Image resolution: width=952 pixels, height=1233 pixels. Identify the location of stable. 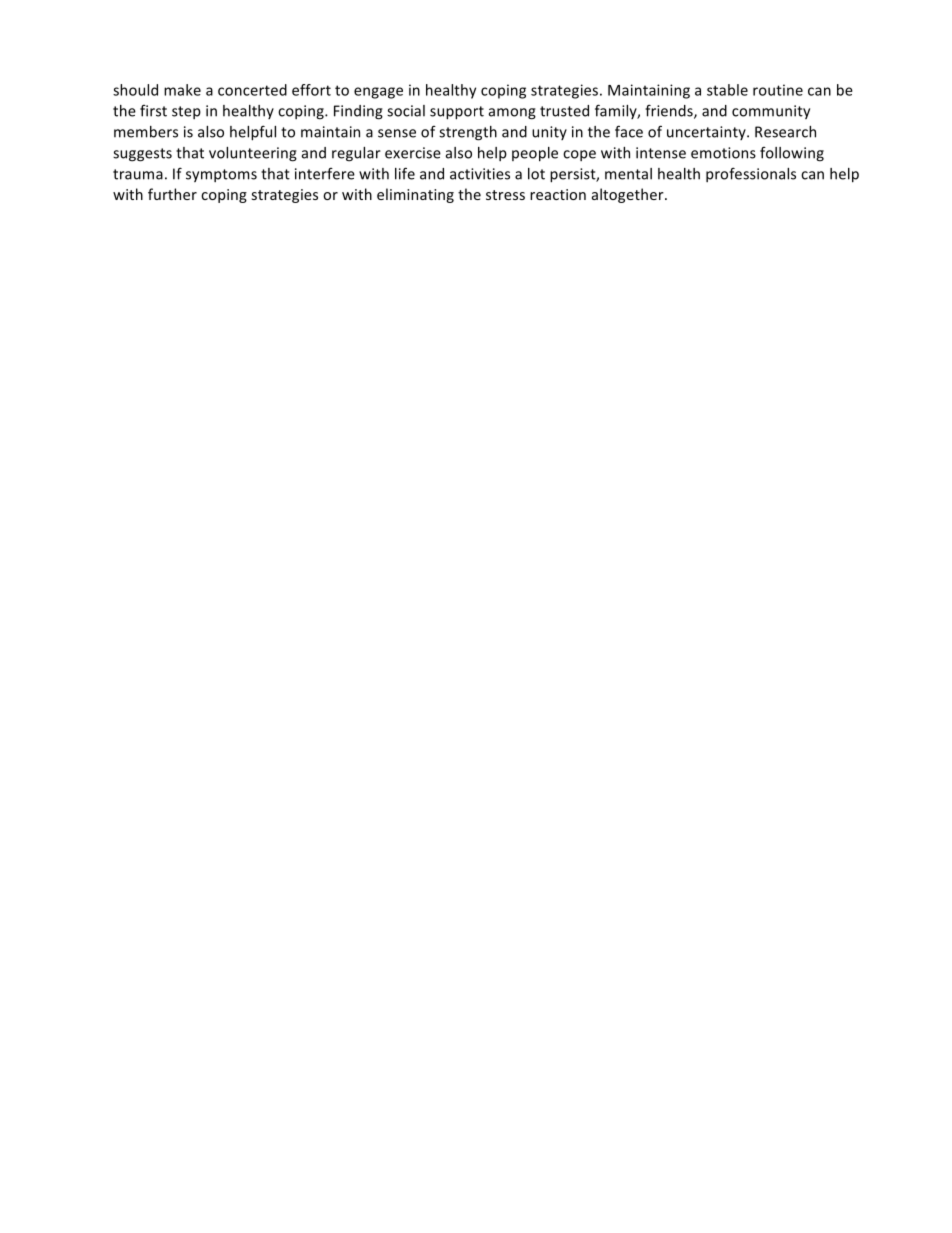
(727, 90).
